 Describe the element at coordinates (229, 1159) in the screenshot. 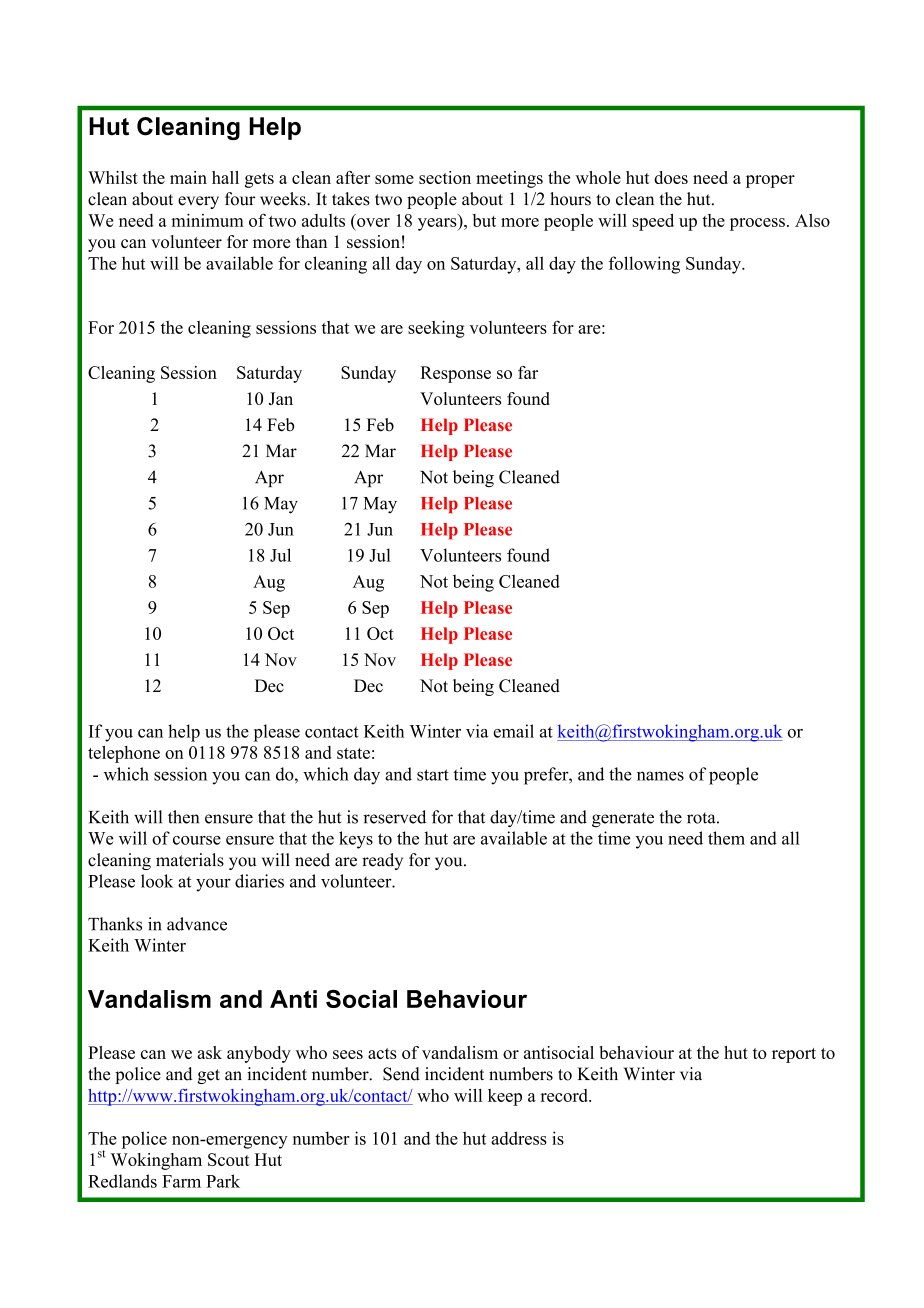

I see `Scout` at that location.
